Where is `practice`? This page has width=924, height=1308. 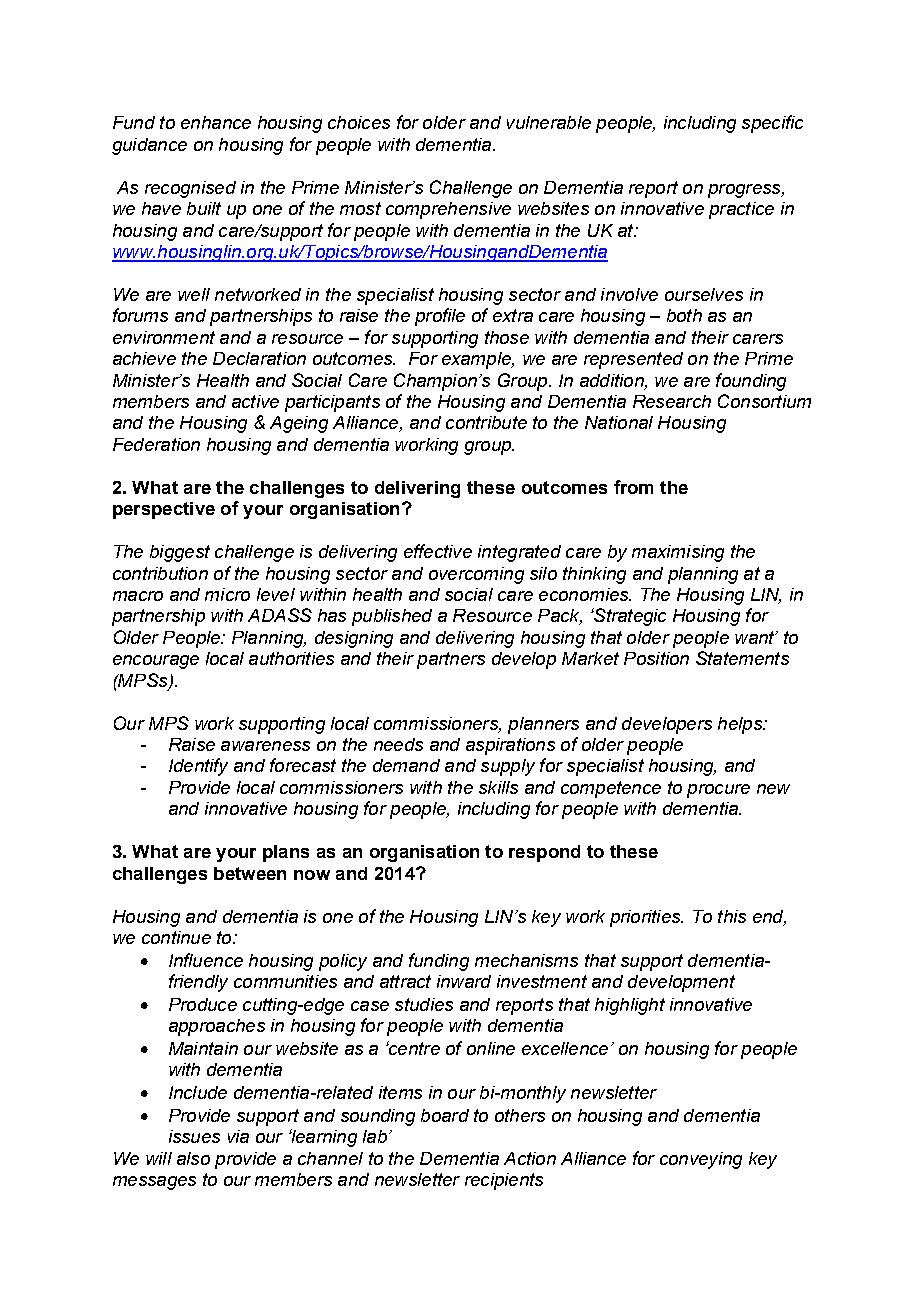 practice is located at coordinates (741, 210).
